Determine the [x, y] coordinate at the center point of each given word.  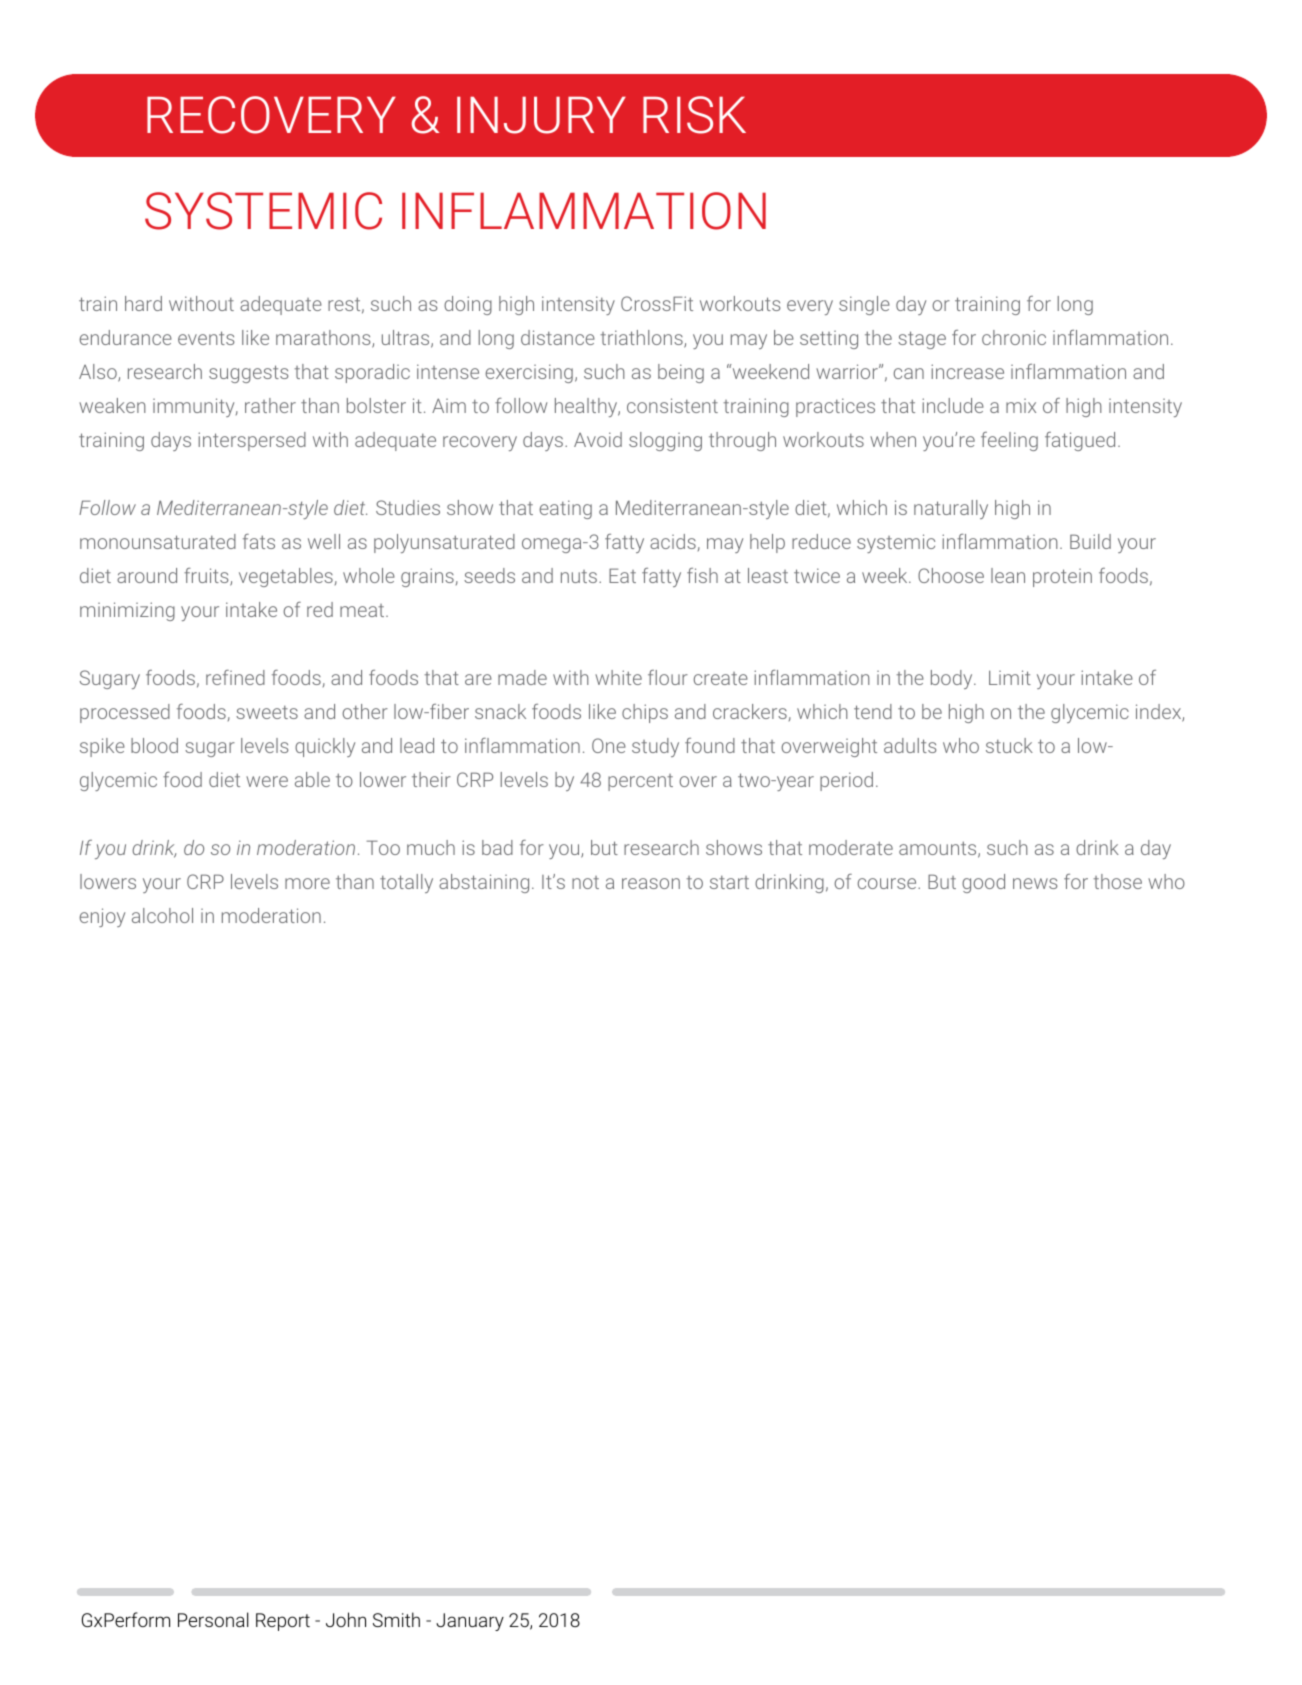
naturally [951, 509]
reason [651, 883]
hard [143, 303]
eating [565, 509]
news [1035, 883]
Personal [213, 1619]
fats [259, 541]
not [585, 882]
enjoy [102, 917]
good [983, 883]
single [864, 305]
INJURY [541, 115]
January [470, 1622]
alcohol [162, 915]
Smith [396, 1619]
